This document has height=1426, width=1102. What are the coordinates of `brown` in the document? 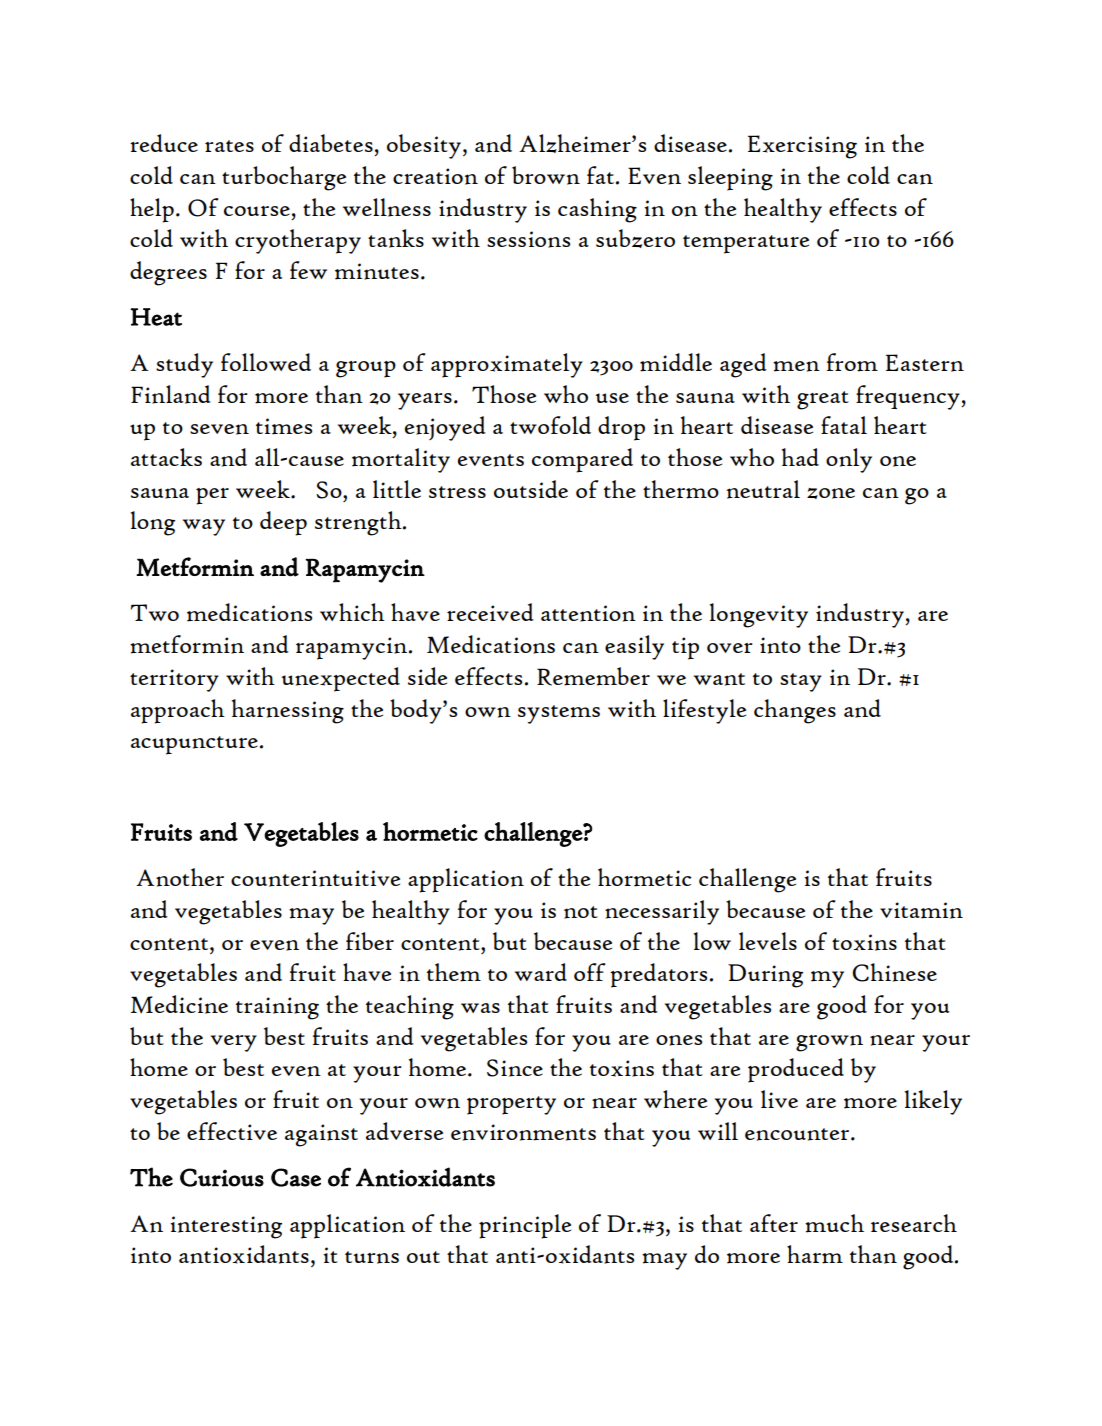 It's located at (546, 175).
